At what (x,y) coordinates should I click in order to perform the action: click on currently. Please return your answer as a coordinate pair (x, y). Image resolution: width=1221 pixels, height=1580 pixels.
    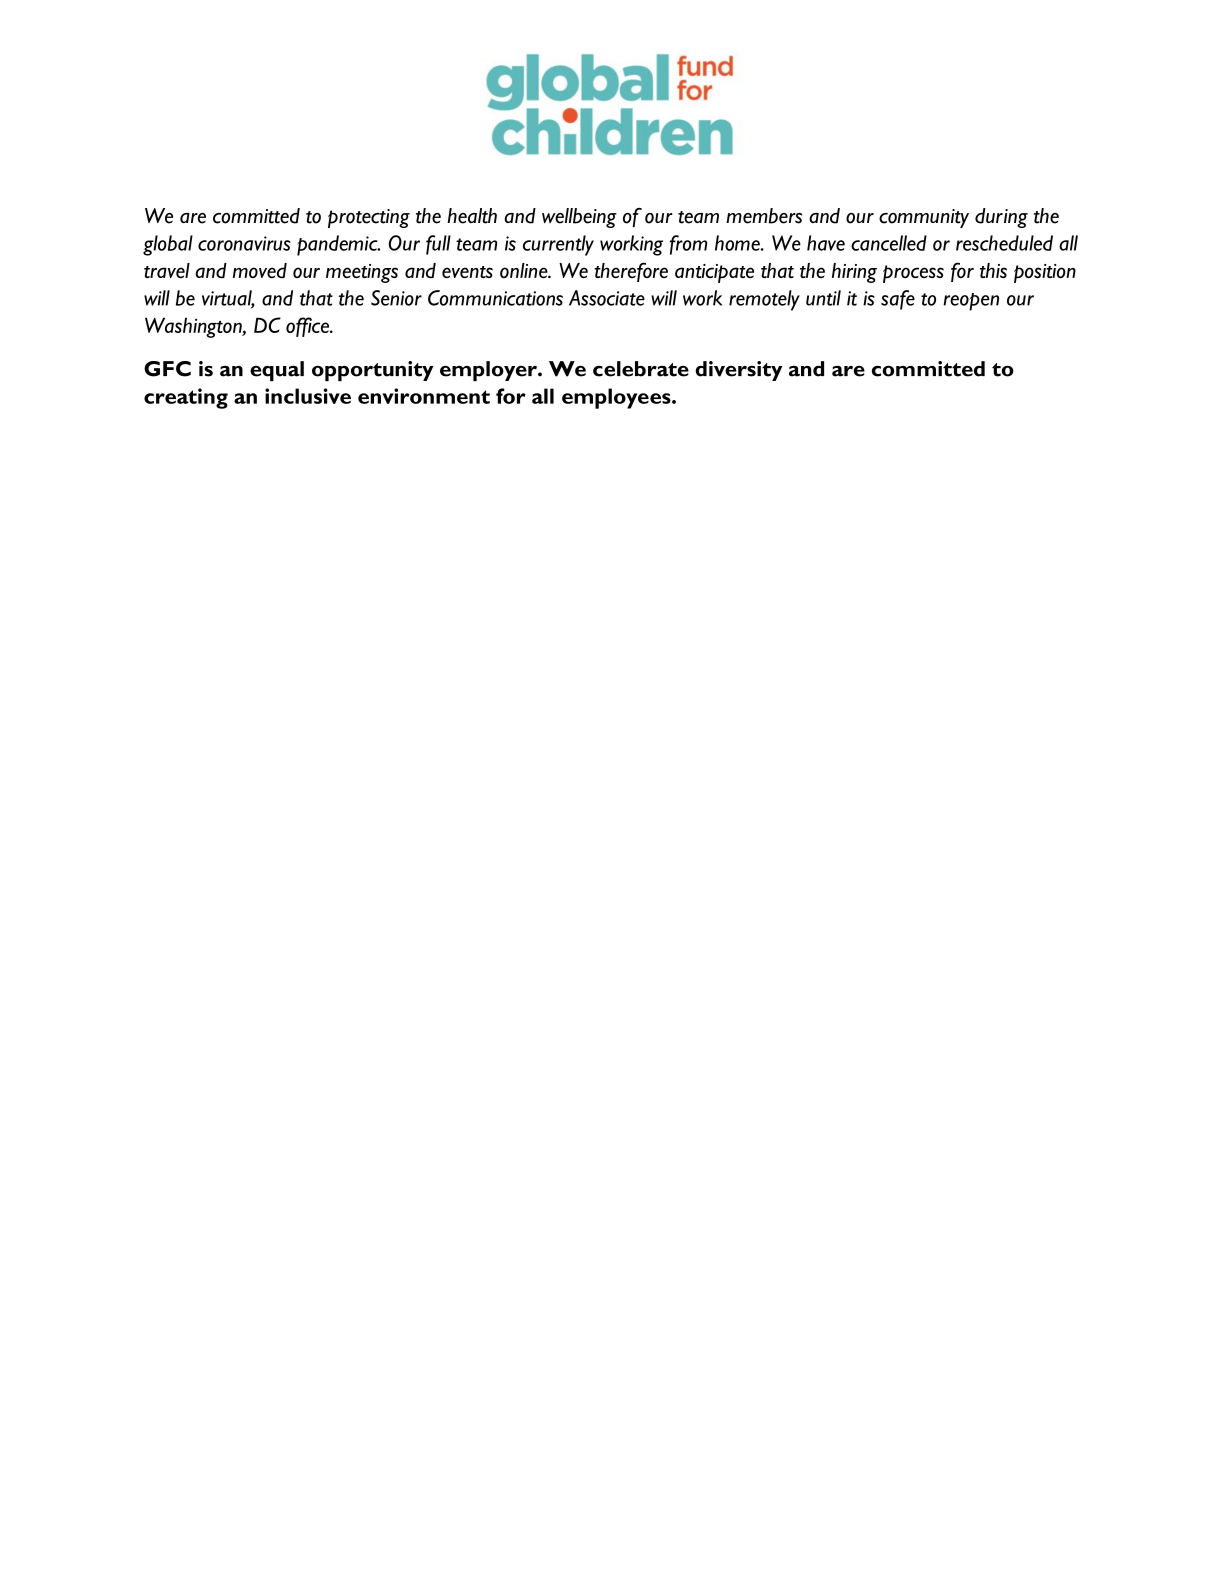
    Looking at the image, I should click on (558, 245).
